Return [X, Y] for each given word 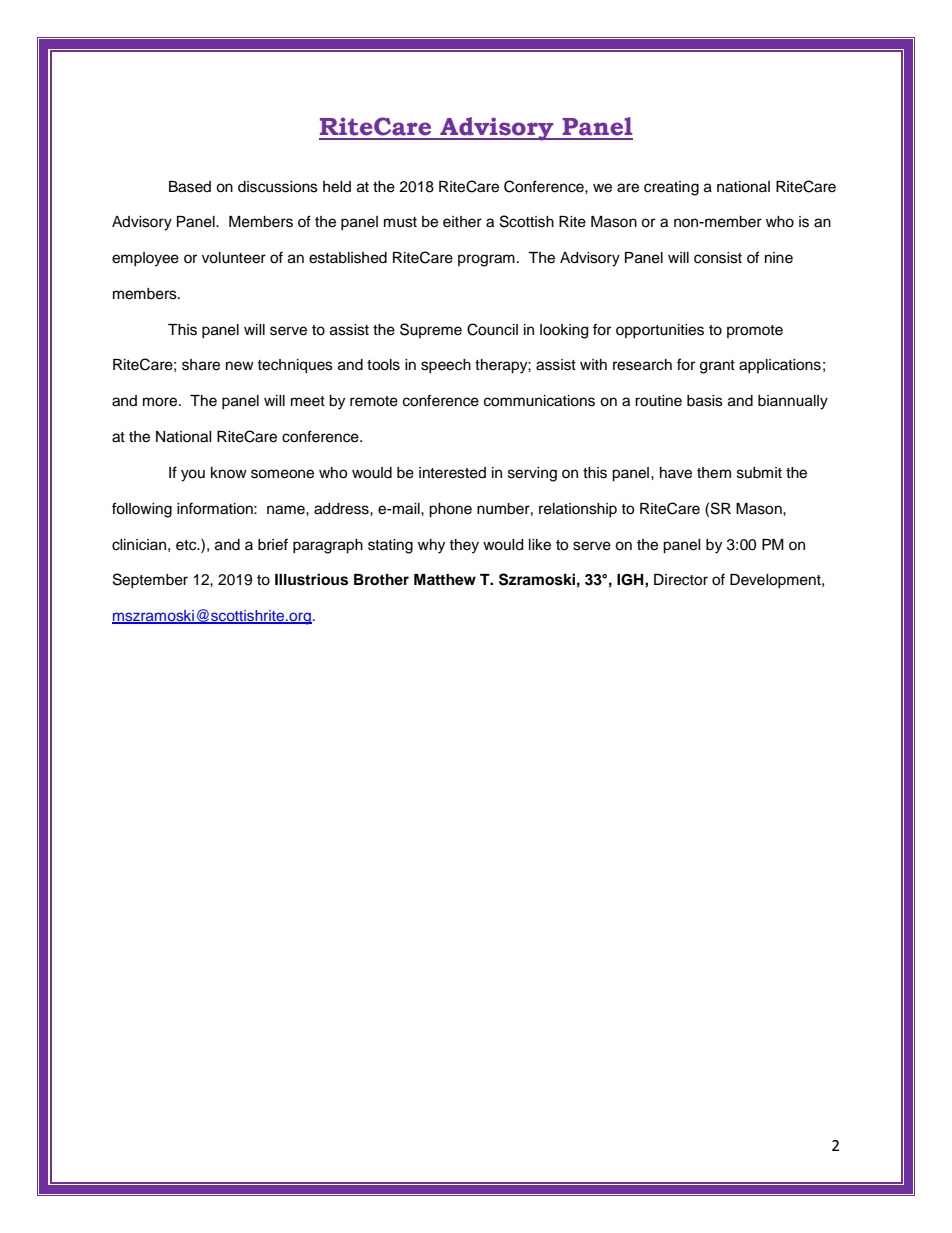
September [150, 580]
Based [190, 187]
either [462, 222]
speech [446, 366]
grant [717, 367]
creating [671, 188]
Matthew [445, 580]
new [240, 366]
